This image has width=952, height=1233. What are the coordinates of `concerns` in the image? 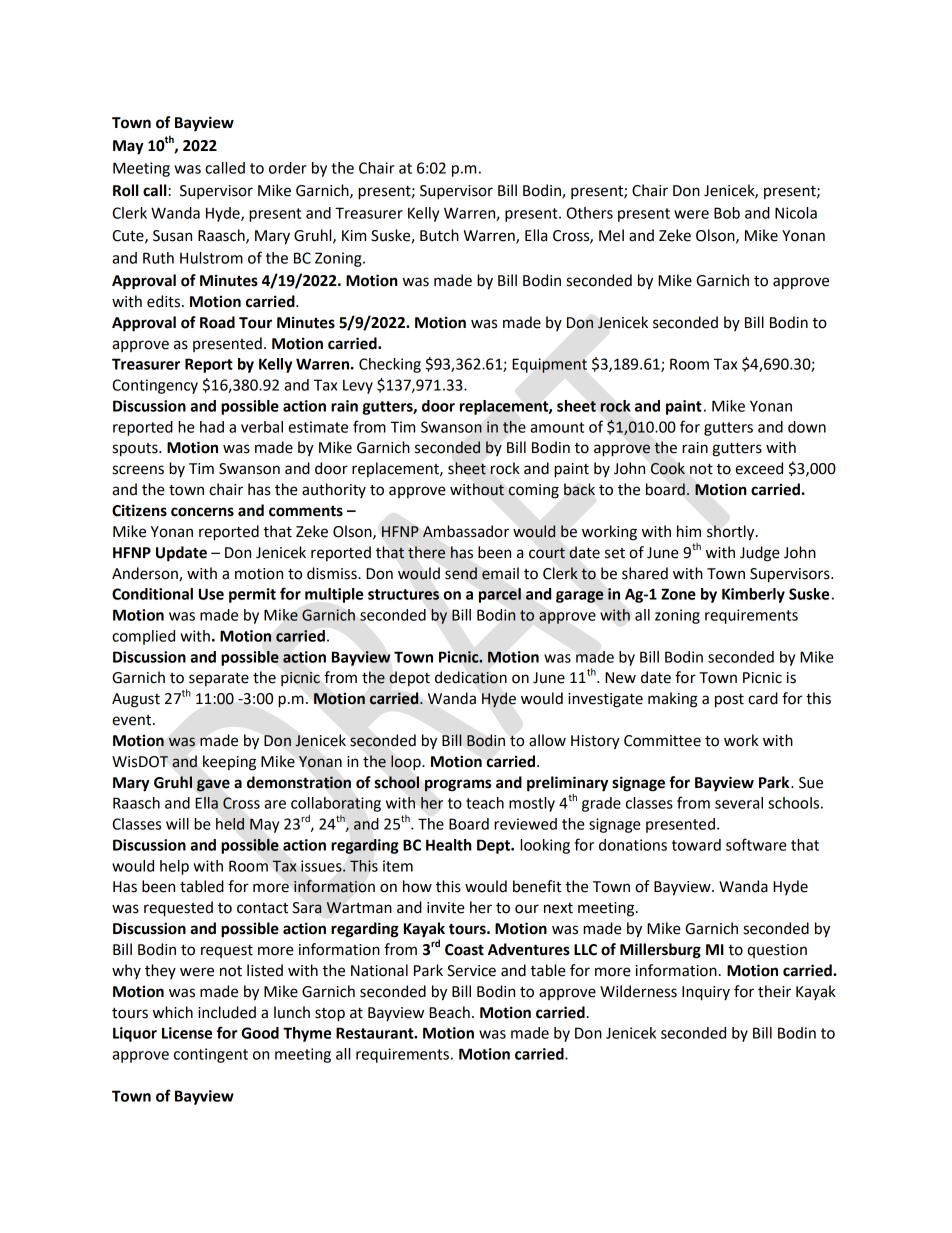 It's located at (202, 512).
